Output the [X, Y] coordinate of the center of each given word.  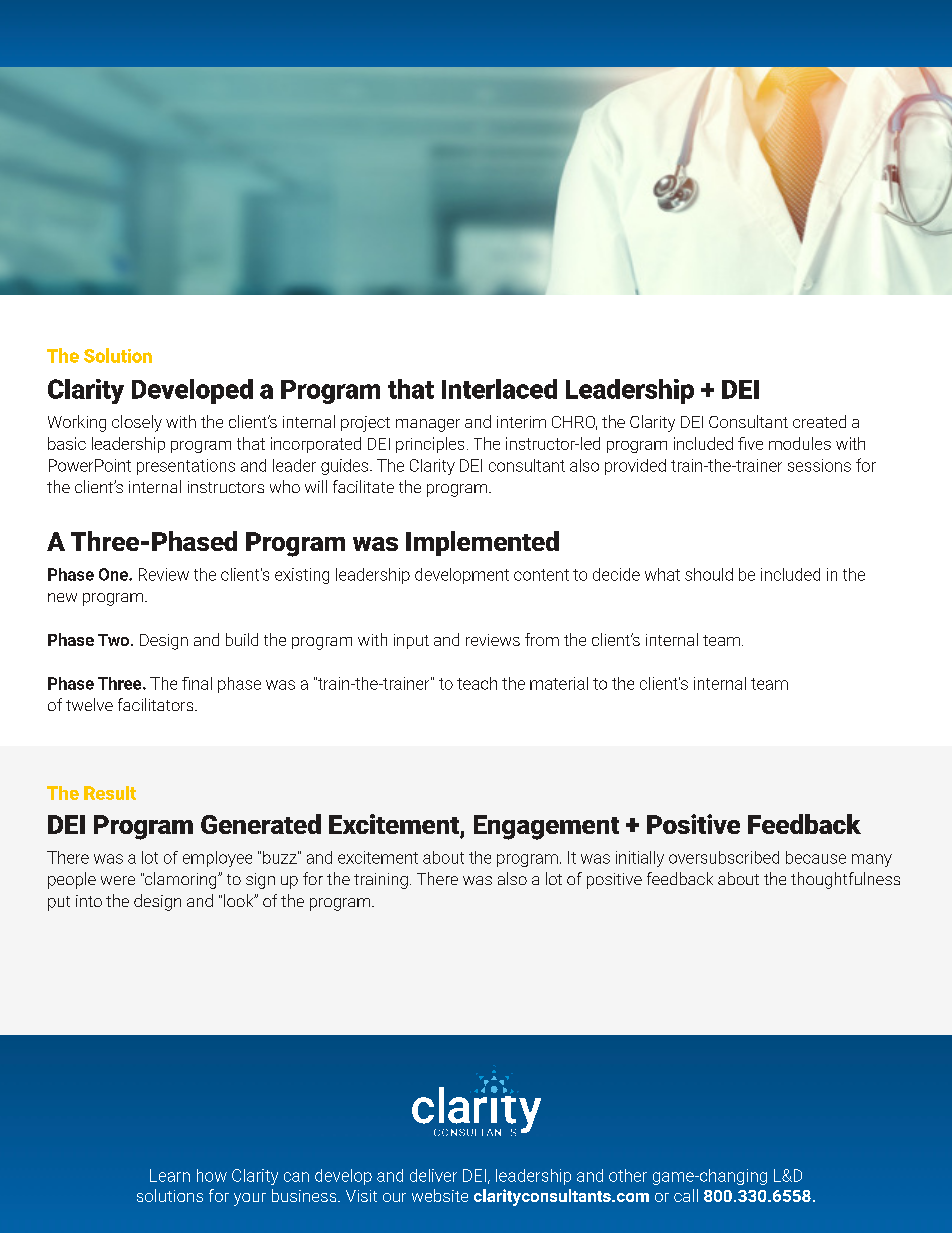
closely [137, 423]
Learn [170, 1175]
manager [428, 425]
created [819, 421]
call [686, 1195]
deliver [433, 1175]
